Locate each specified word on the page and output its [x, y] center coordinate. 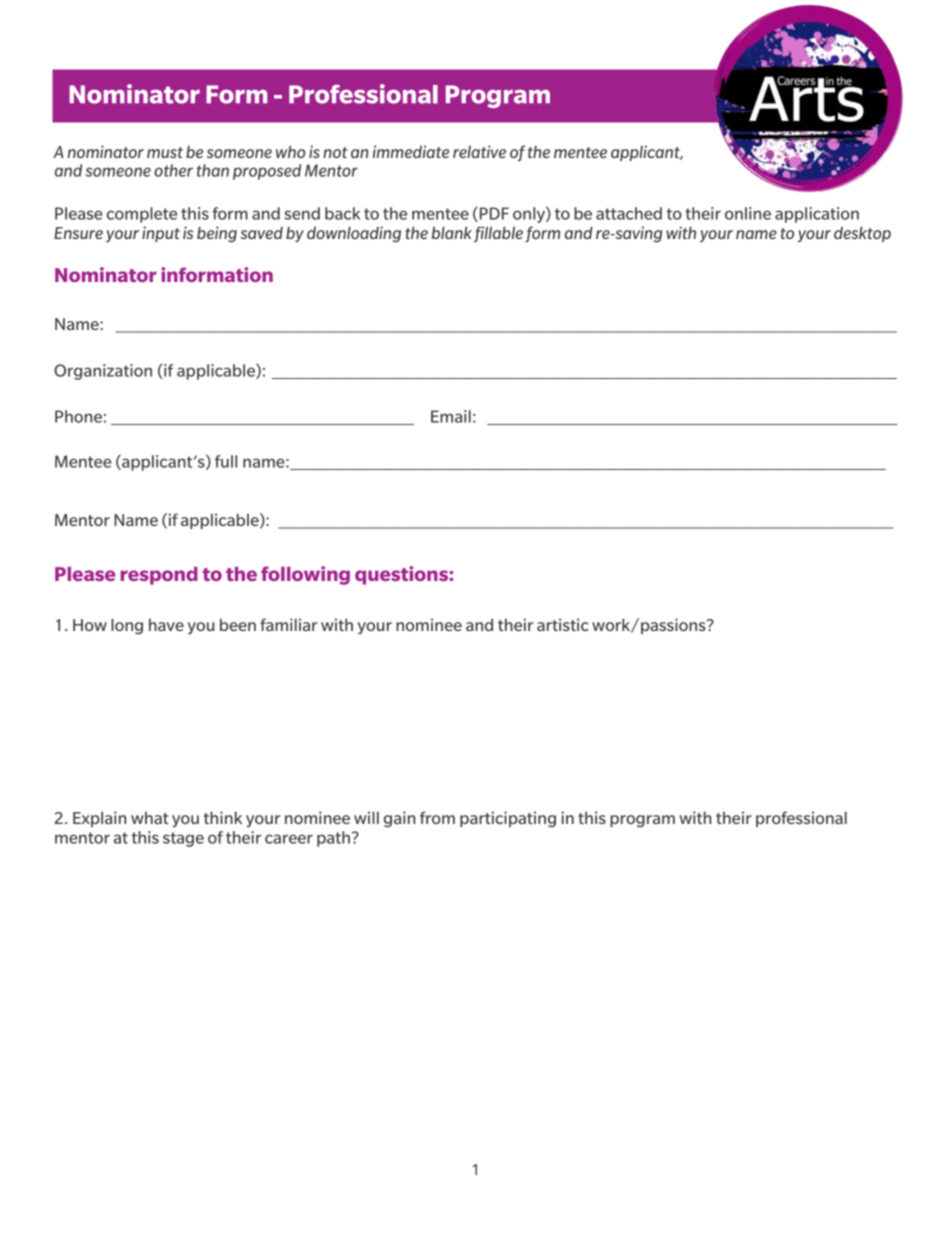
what [150, 818]
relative [479, 151]
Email [451, 416]
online [748, 213]
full [226, 461]
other [173, 170]
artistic [563, 624]
